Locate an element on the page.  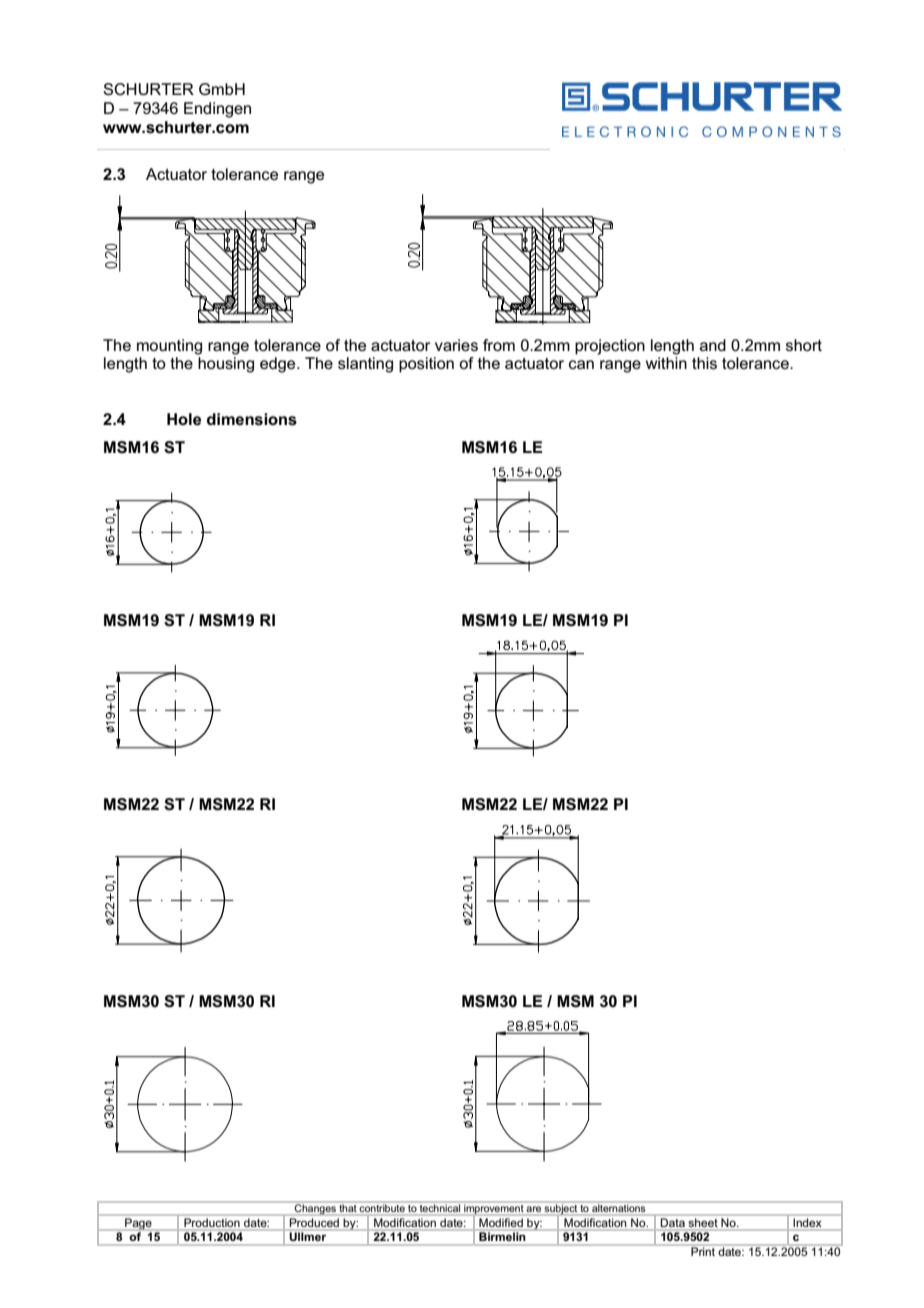
this is located at coordinates (704, 363).
